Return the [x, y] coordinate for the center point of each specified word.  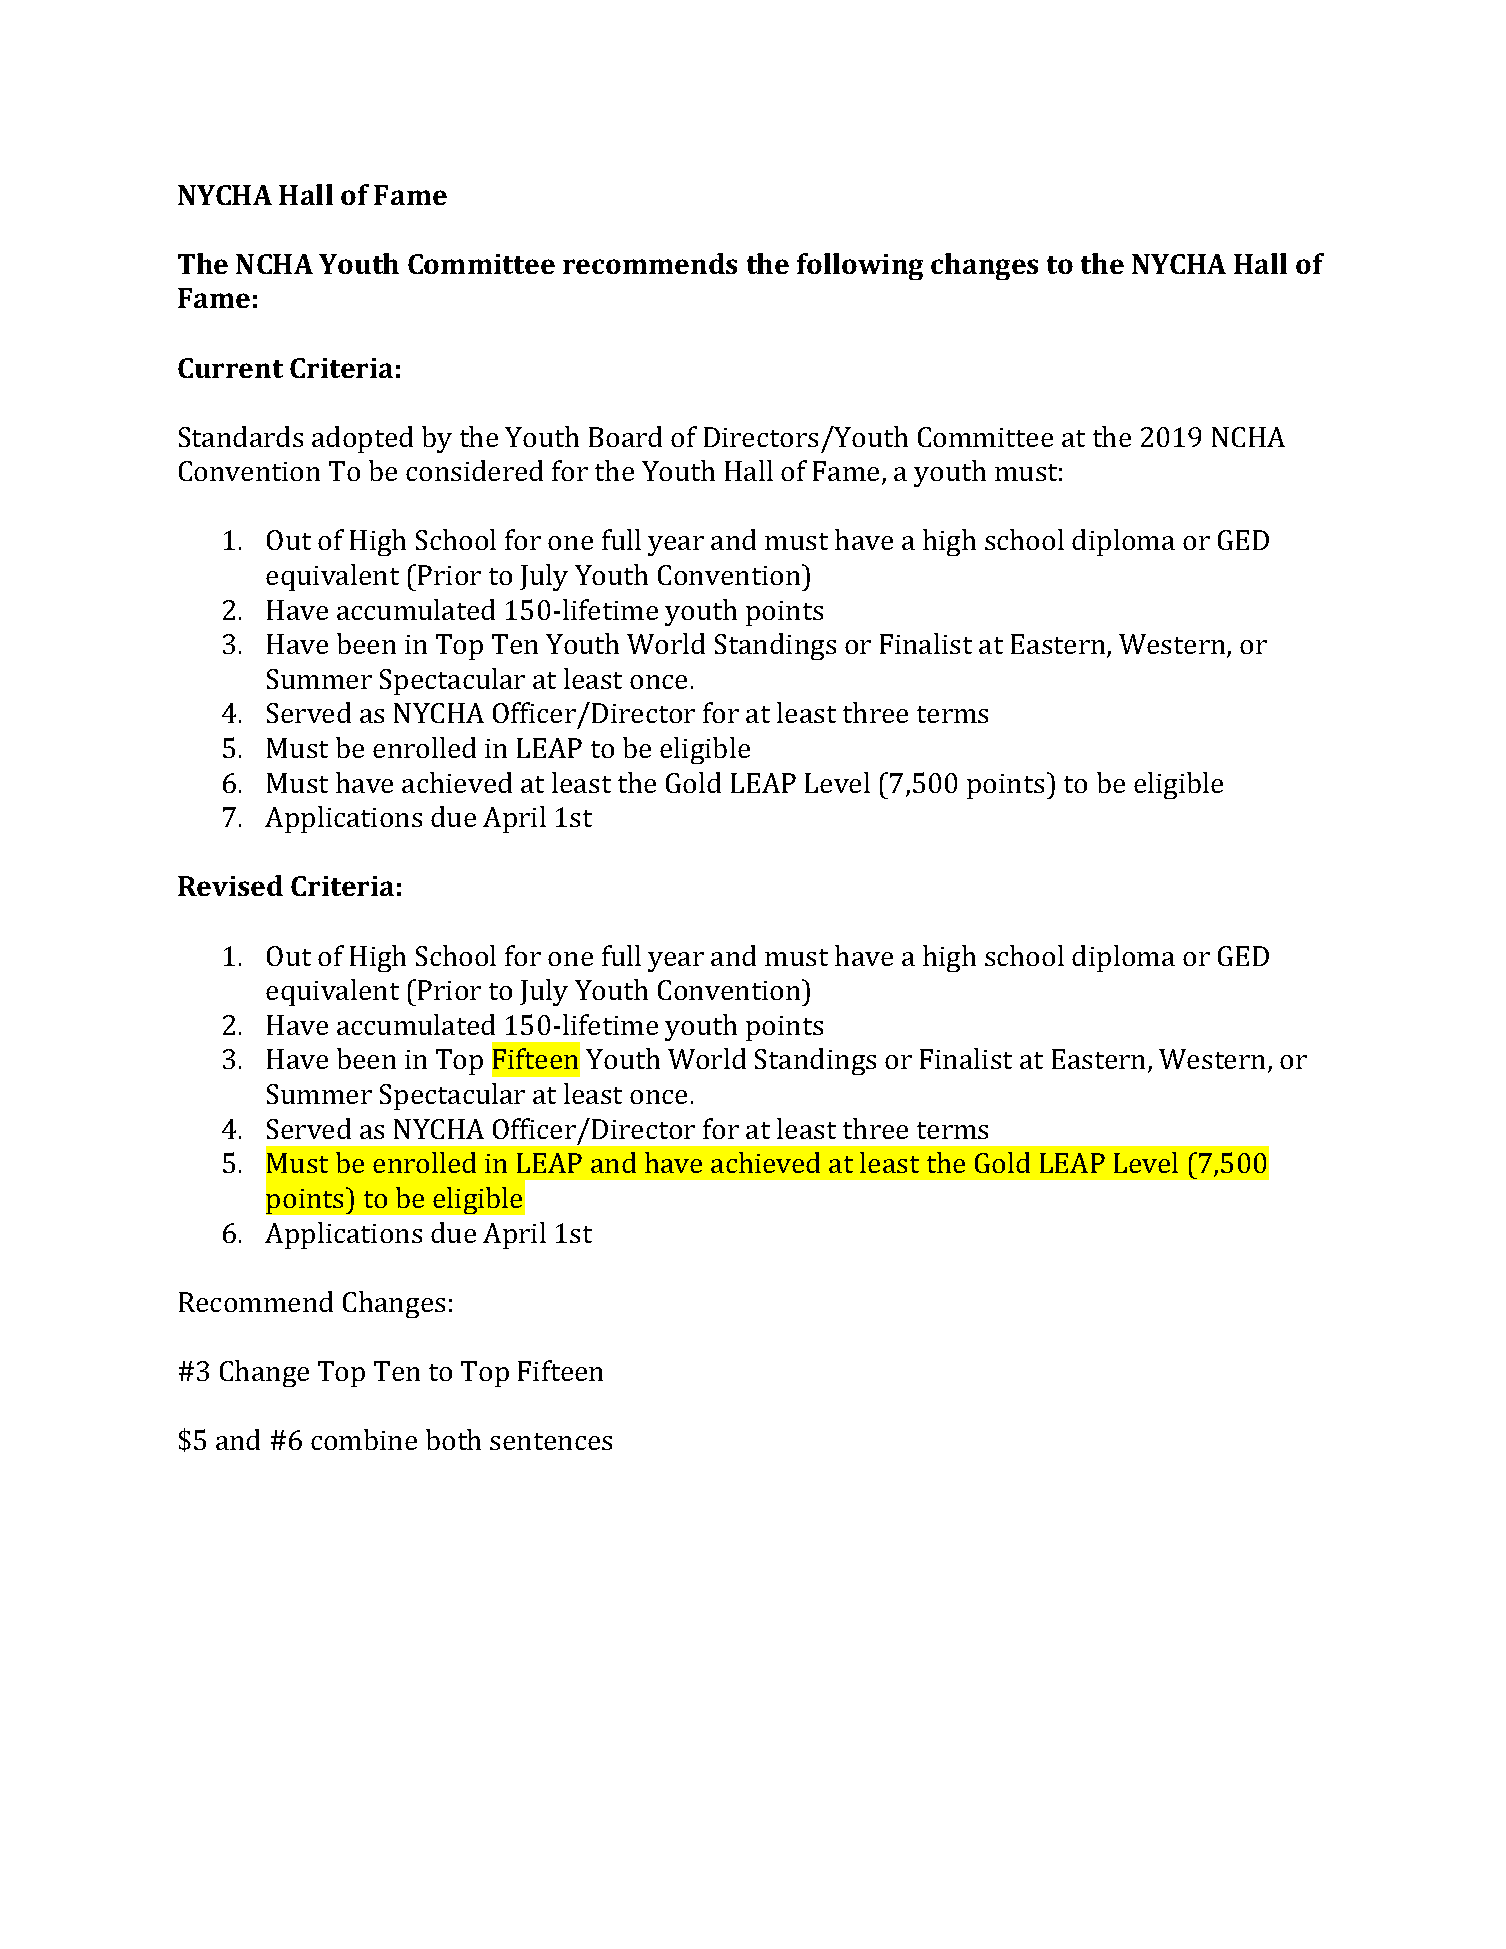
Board [625, 436]
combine [364, 1439]
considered [474, 470]
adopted [362, 439]
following [860, 266]
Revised [230, 885]
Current [230, 368]
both [453, 1439]
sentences [551, 1441]
